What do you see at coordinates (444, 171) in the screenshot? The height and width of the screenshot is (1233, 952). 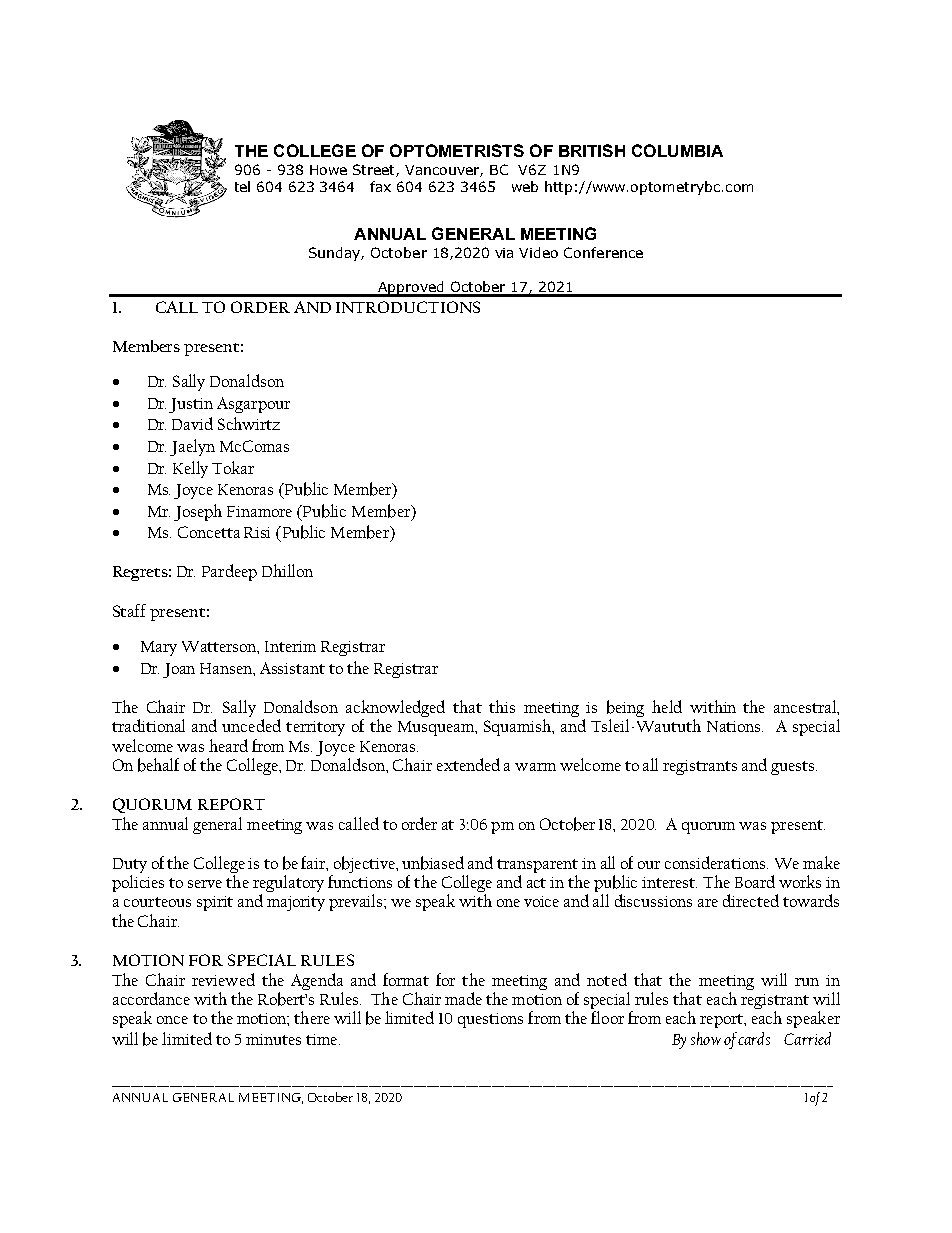 I see `Vancouver` at bounding box center [444, 171].
